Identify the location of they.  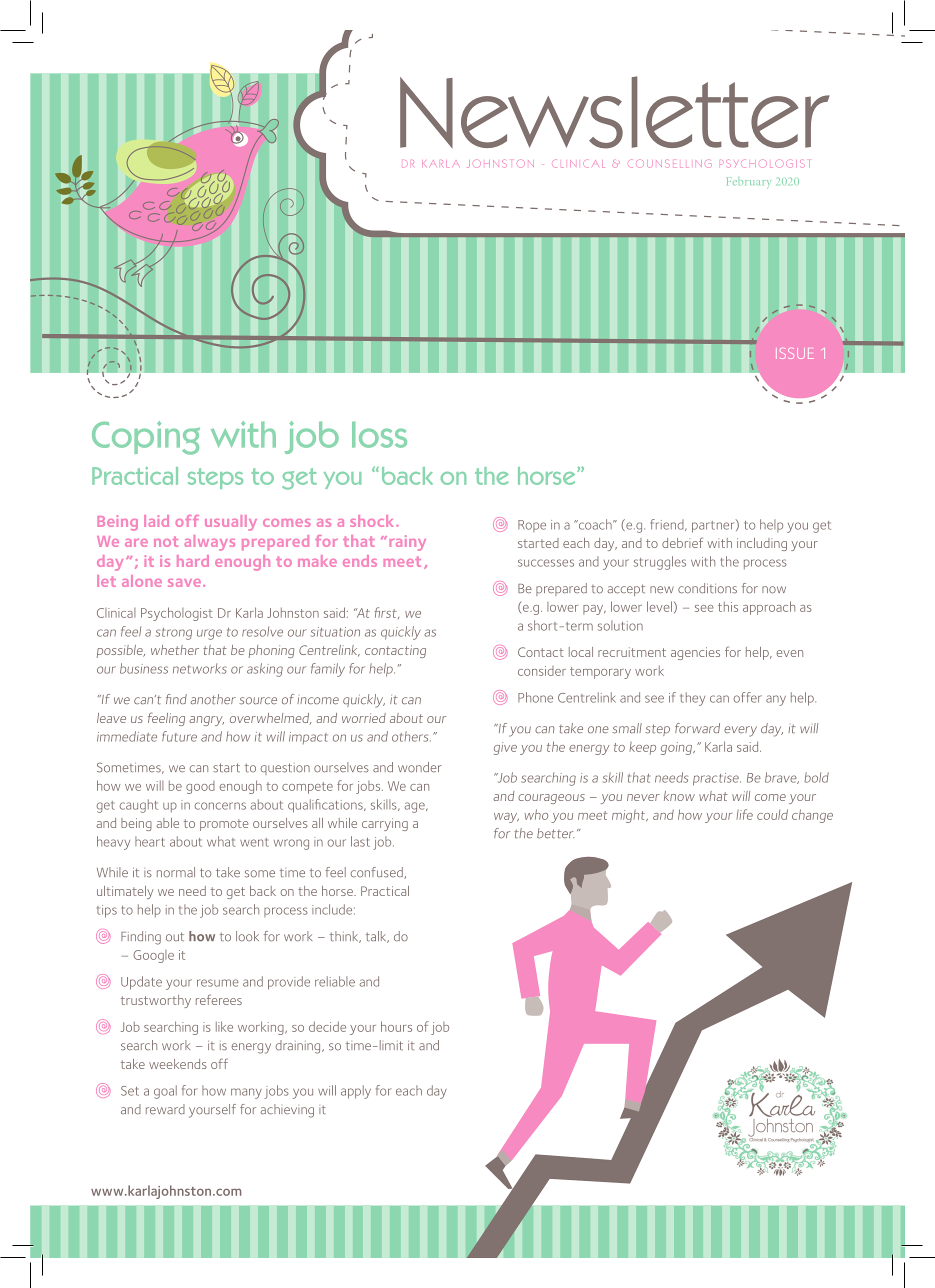
(692, 699).
